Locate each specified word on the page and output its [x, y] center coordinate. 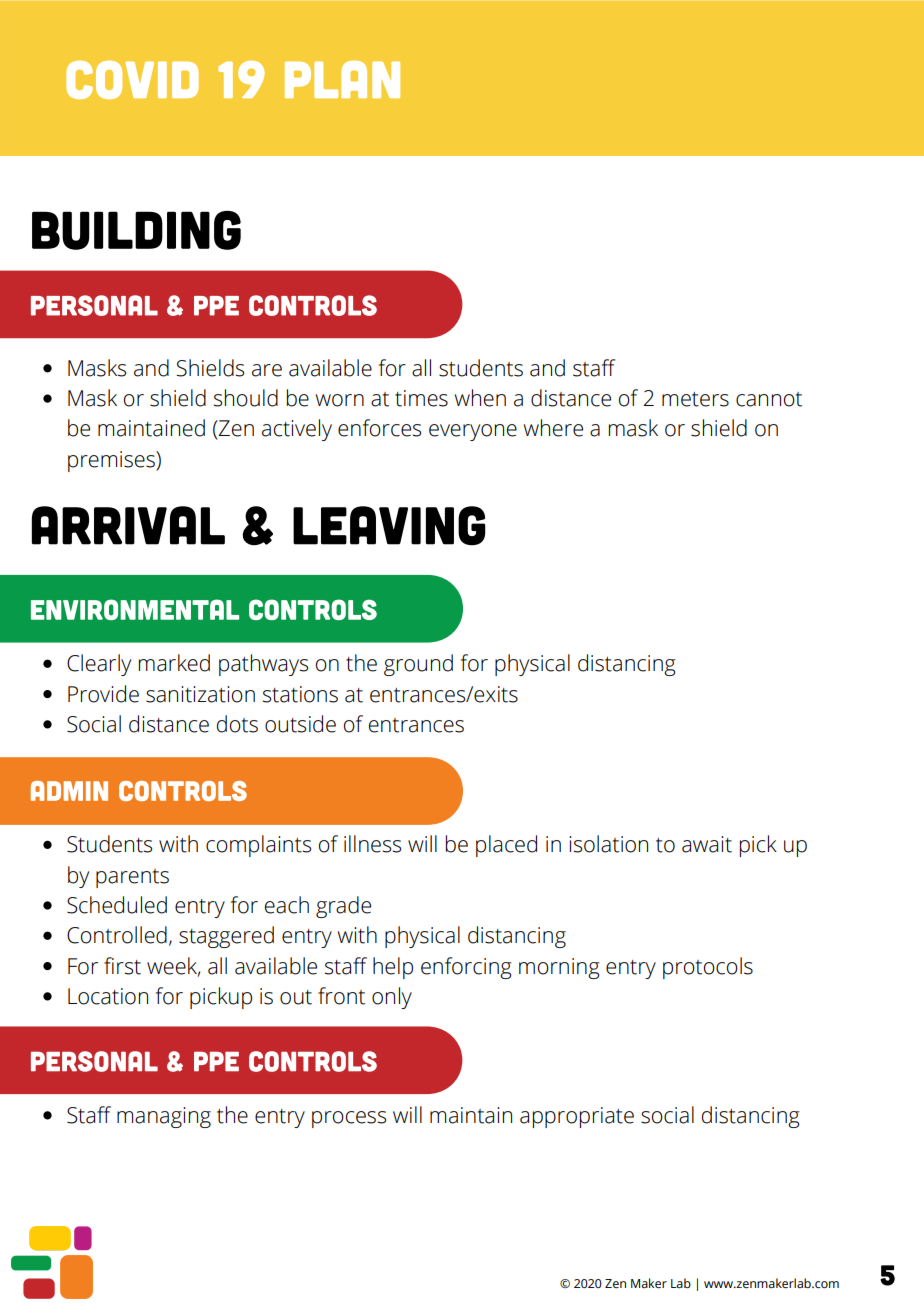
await [707, 844]
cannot [769, 399]
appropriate [577, 1117]
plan [342, 79]
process [349, 1119]
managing [164, 1117]
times [421, 398]
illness [372, 844]
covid [132, 80]
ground [418, 665]
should [246, 398]
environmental [135, 609]
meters [695, 399]
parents [132, 878]
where [553, 428]
